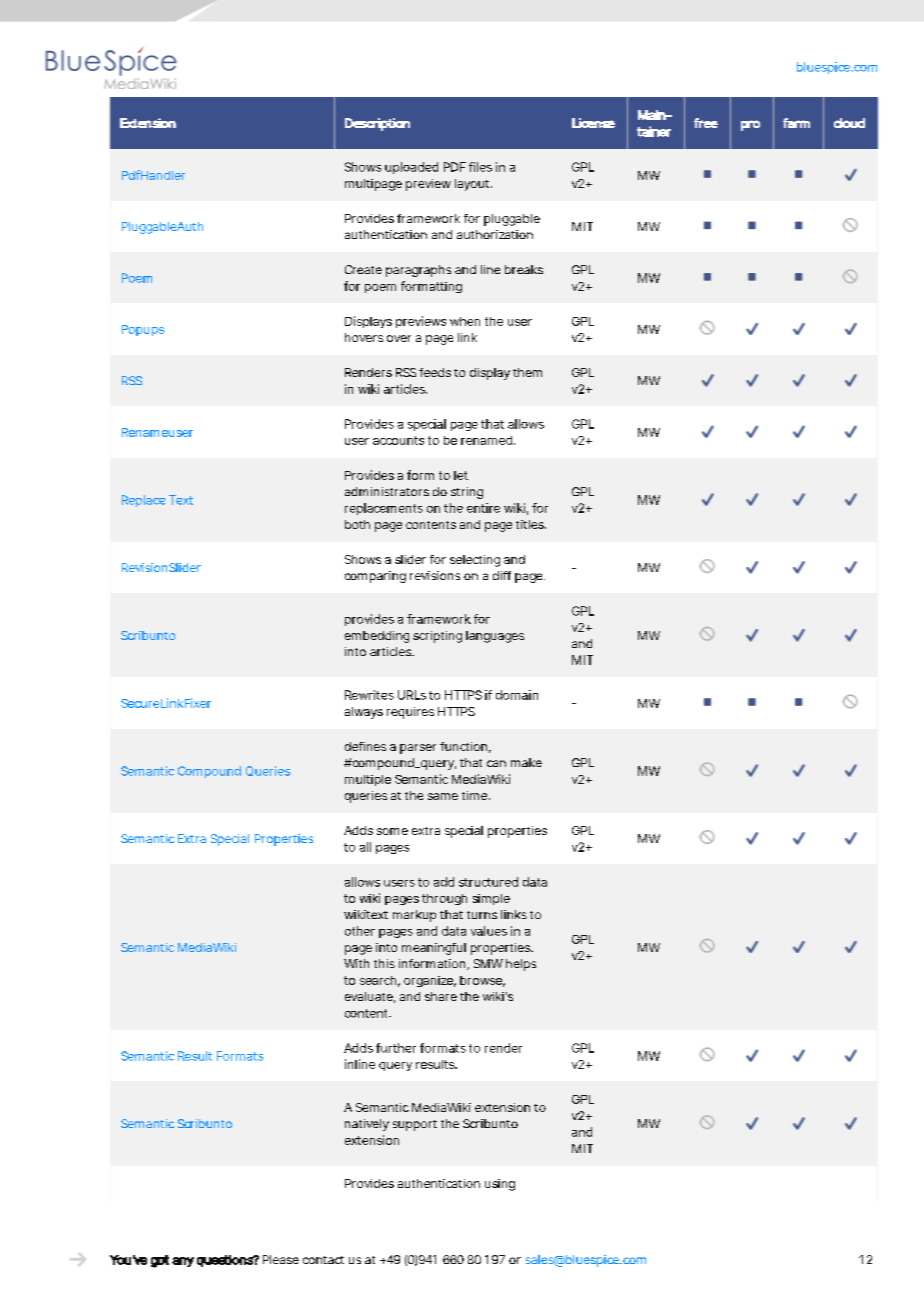 The image size is (924, 1308). What do you see at coordinates (495, 637) in the image?
I see `languages` at bounding box center [495, 637].
